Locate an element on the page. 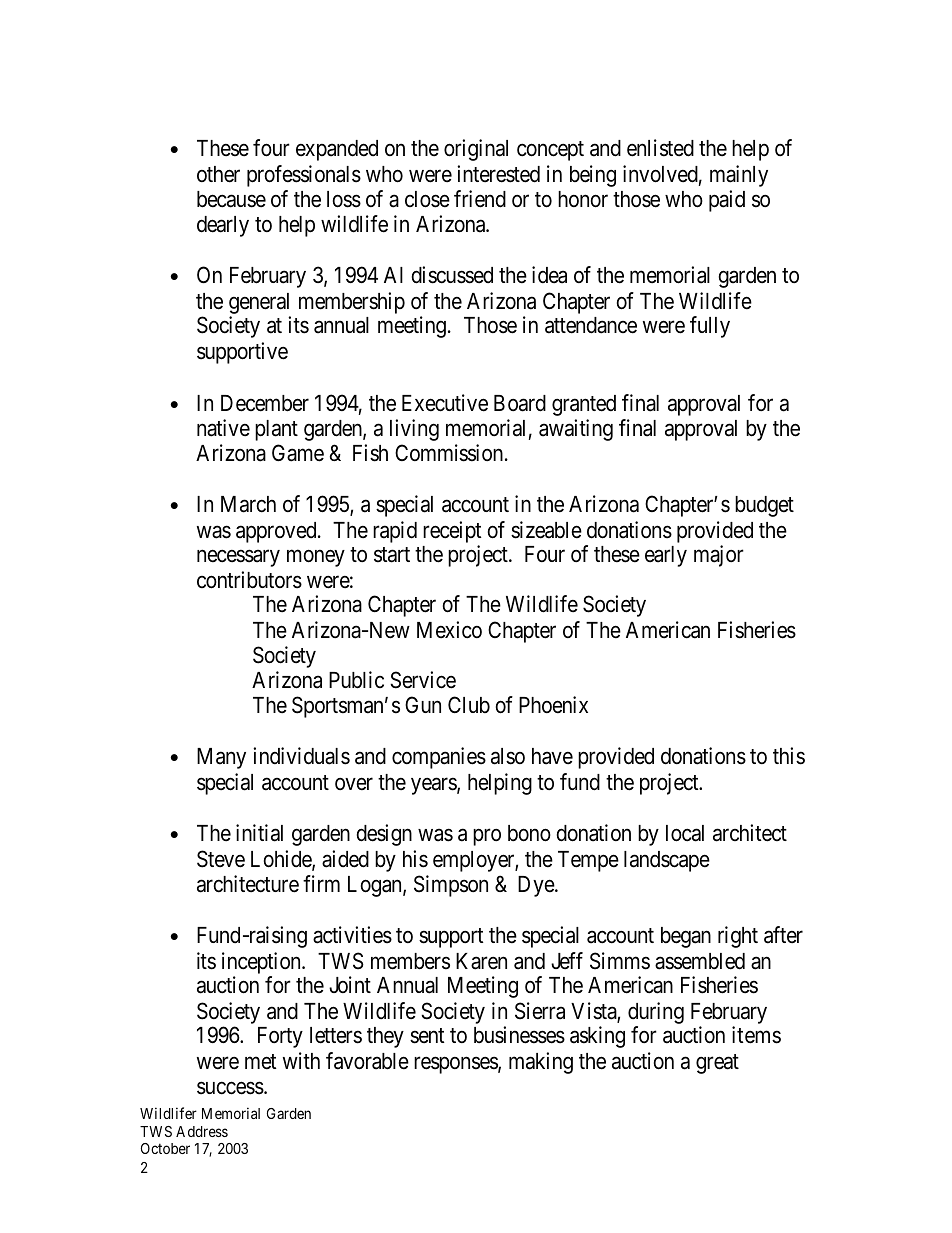 This image has width=952, height=1233. right is located at coordinates (738, 937).
